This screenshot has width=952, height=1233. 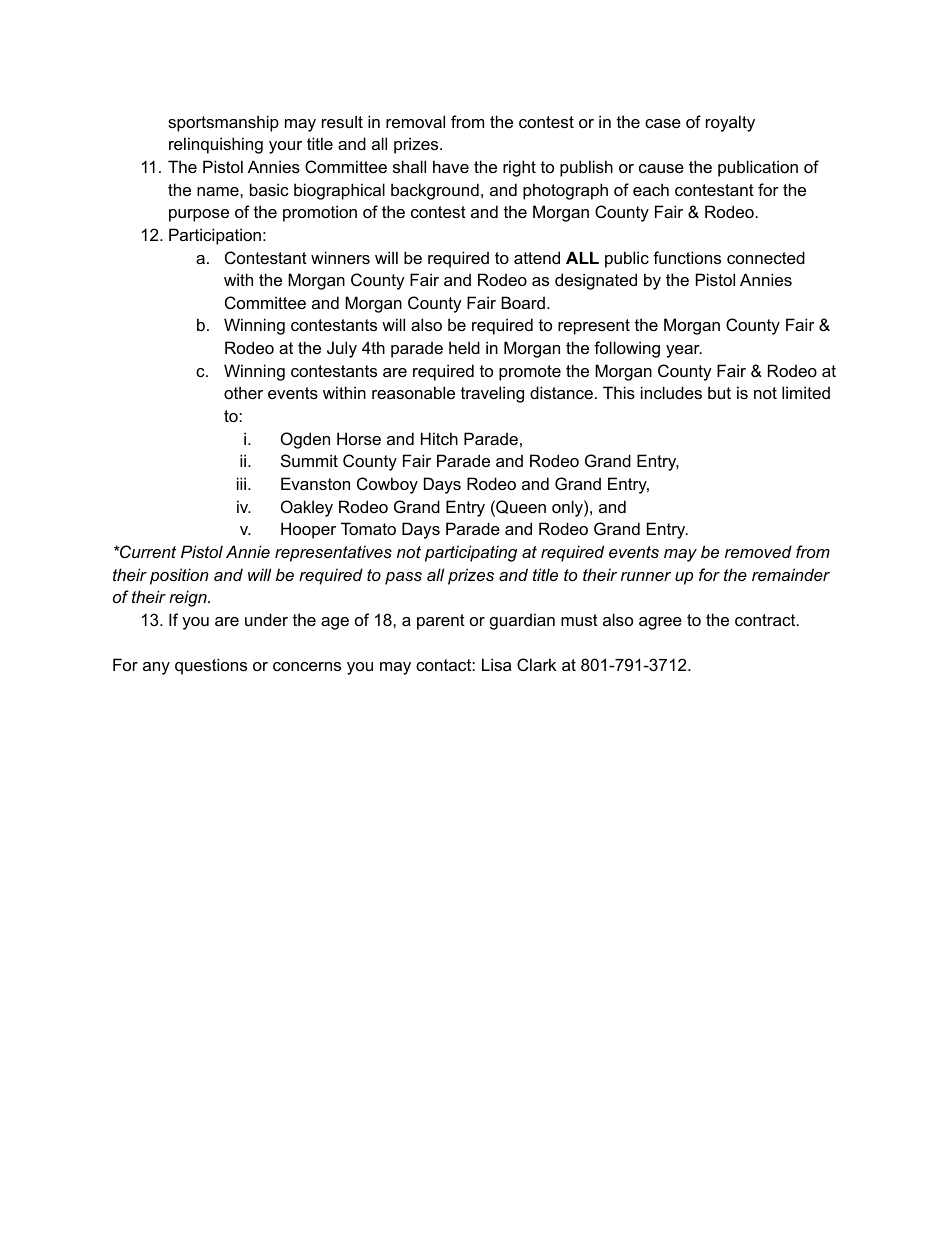 What do you see at coordinates (766, 257) in the screenshot?
I see `connected` at bounding box center [766, 257].
